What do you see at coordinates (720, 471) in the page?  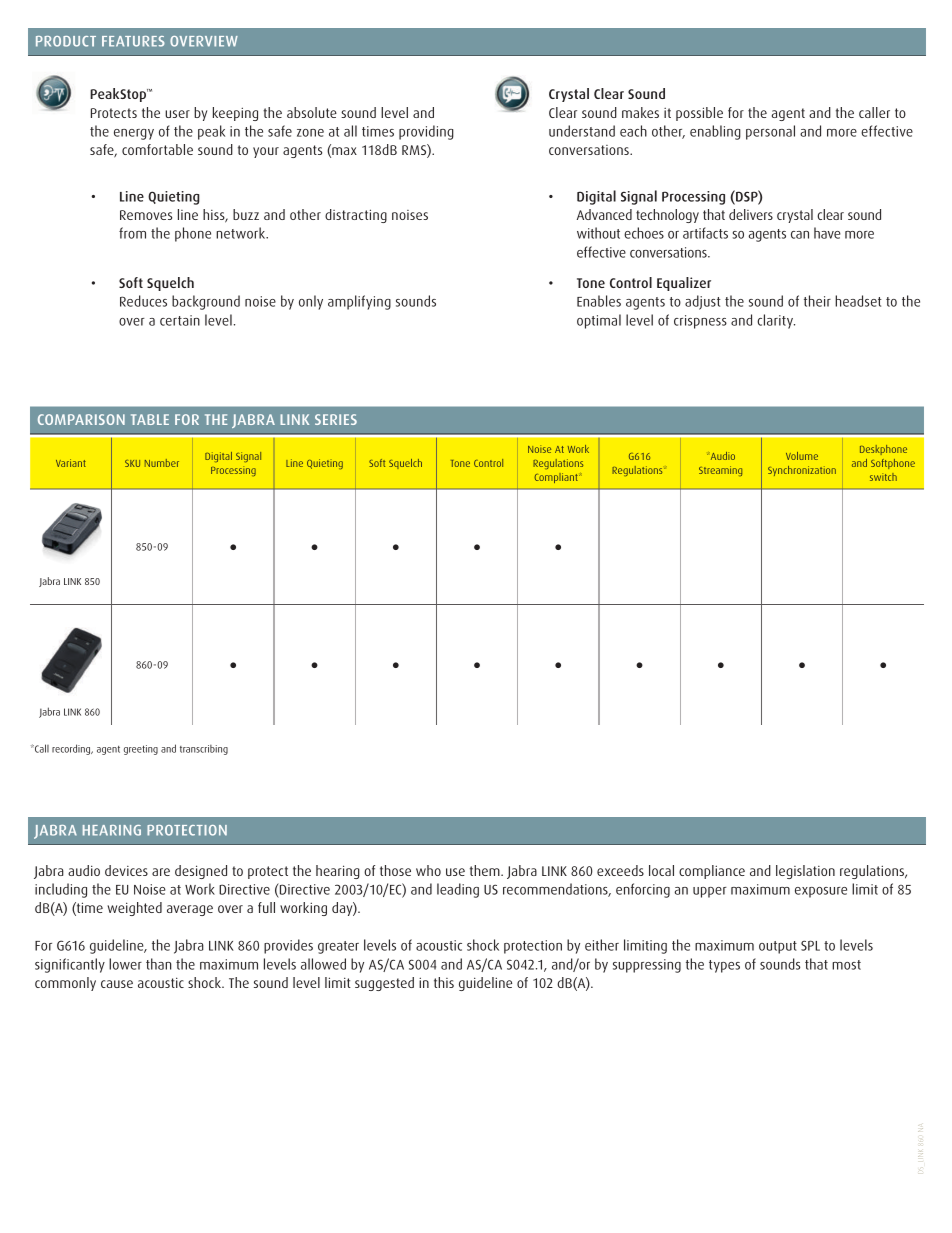 I see `Streaming` at bounding box center [720, 471].
